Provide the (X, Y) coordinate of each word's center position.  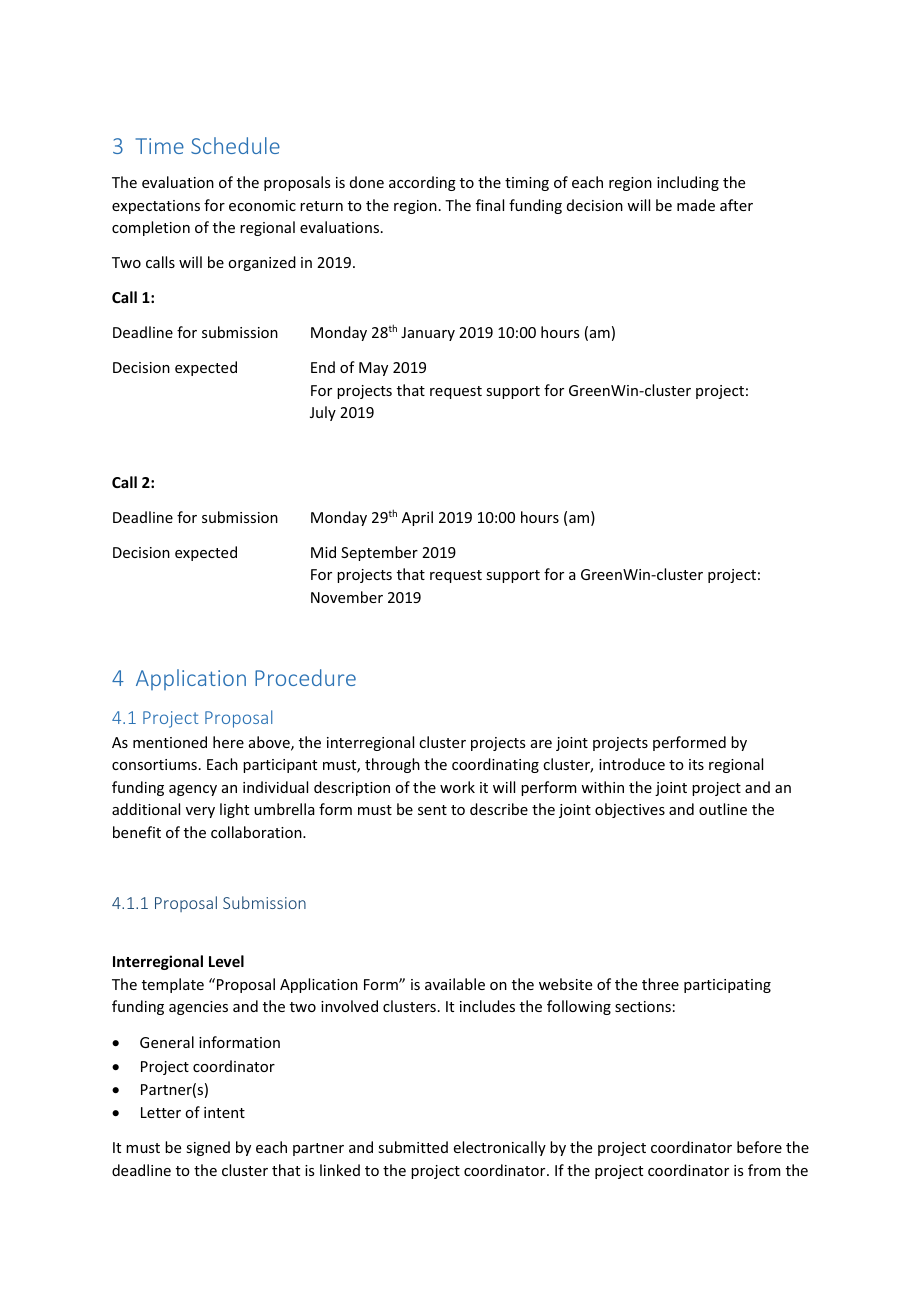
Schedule (235, 145)
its (696, 764)
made (696, 205)
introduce (632, 764)
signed (208, 1148)
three (660, 984)
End (323, 367)
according (422, 183)
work (457, 787)
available (455, 984)
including (688, 183)
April (417, 518)
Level (226, 961)
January (428, 334)
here (228, 742)
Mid (323, 552)
